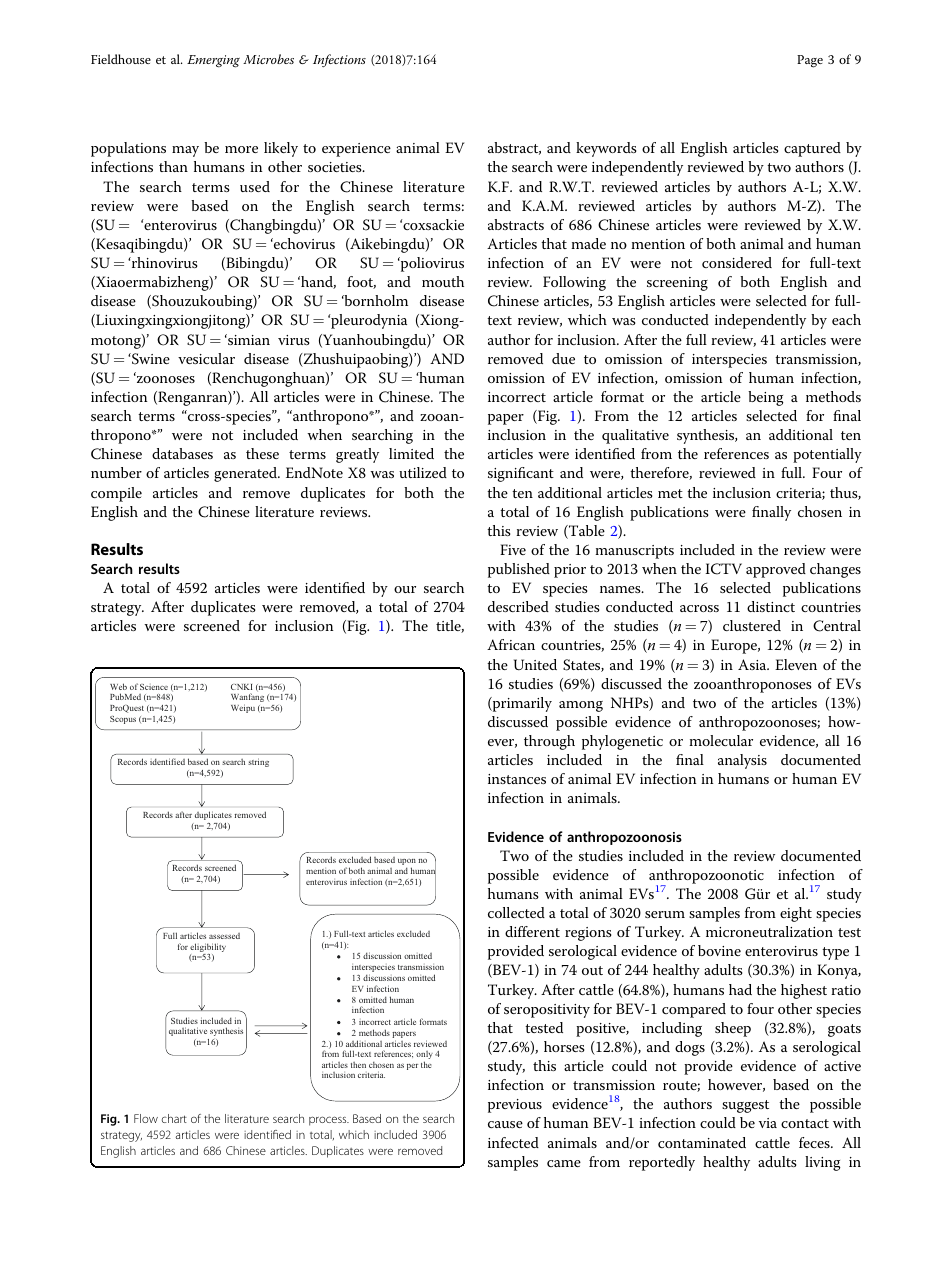 This image has width=952, height=1265. I want to click on Page, so click(810, 61).
